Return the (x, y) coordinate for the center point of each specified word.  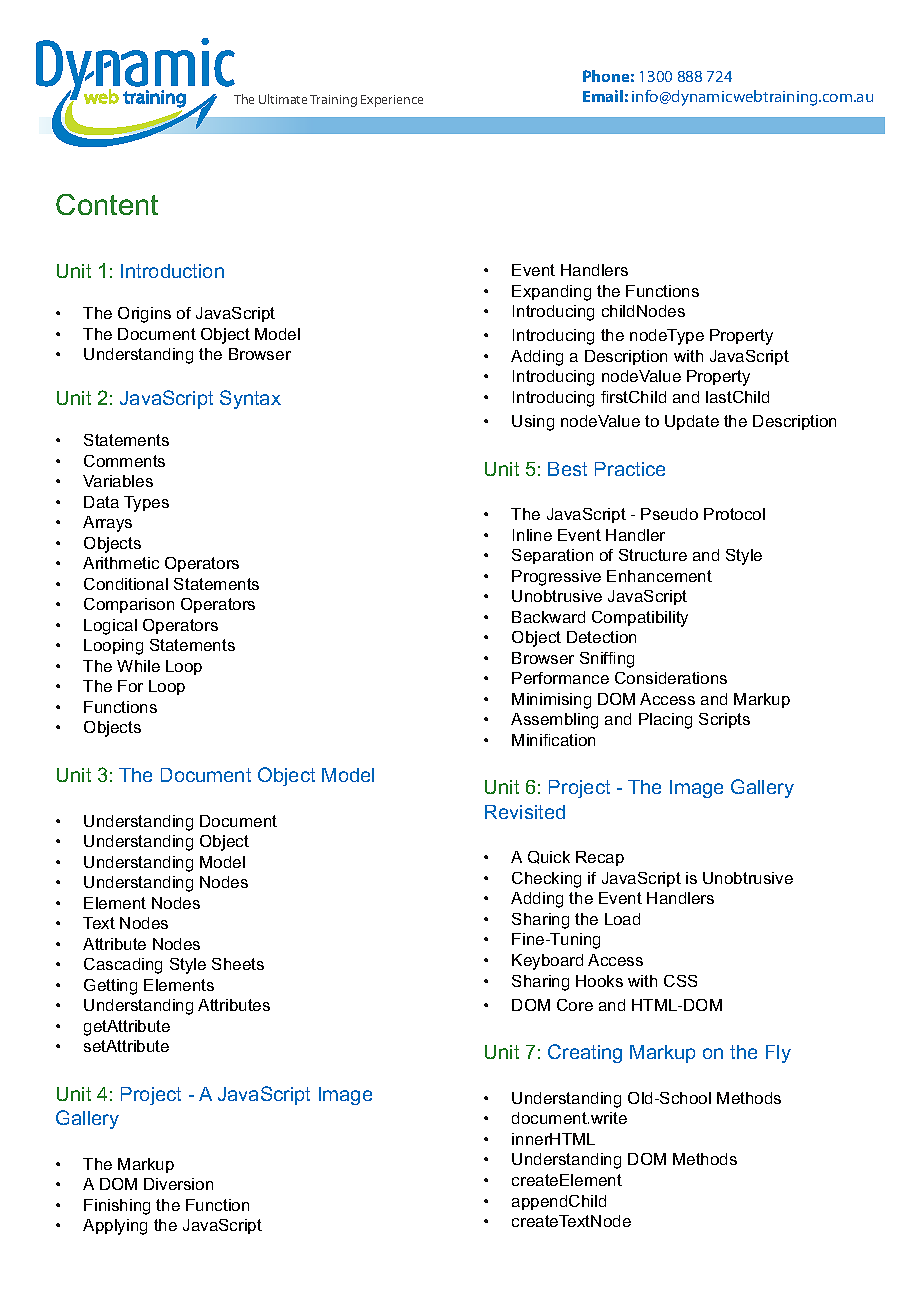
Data (101, 502)
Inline (532, 535)
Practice (630, 469)
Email (603, 96)
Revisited (525, 812)
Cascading (123, 966)
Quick (549, 857)
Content (107, 204)
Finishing (117, 1207)
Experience (392, 101)
